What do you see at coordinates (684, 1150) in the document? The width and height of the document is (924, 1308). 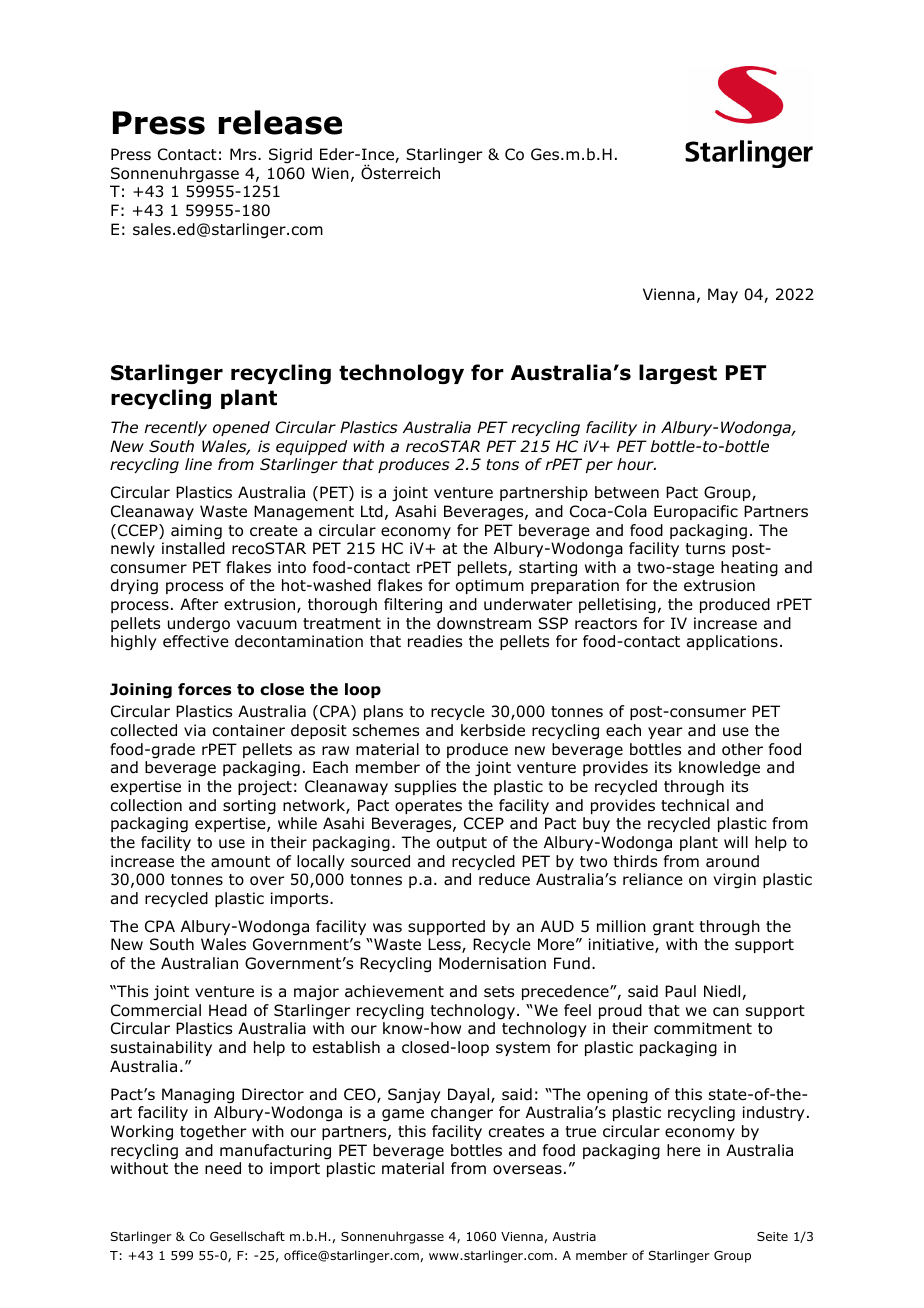 I see `here` at bounding box center [684, 1150].
